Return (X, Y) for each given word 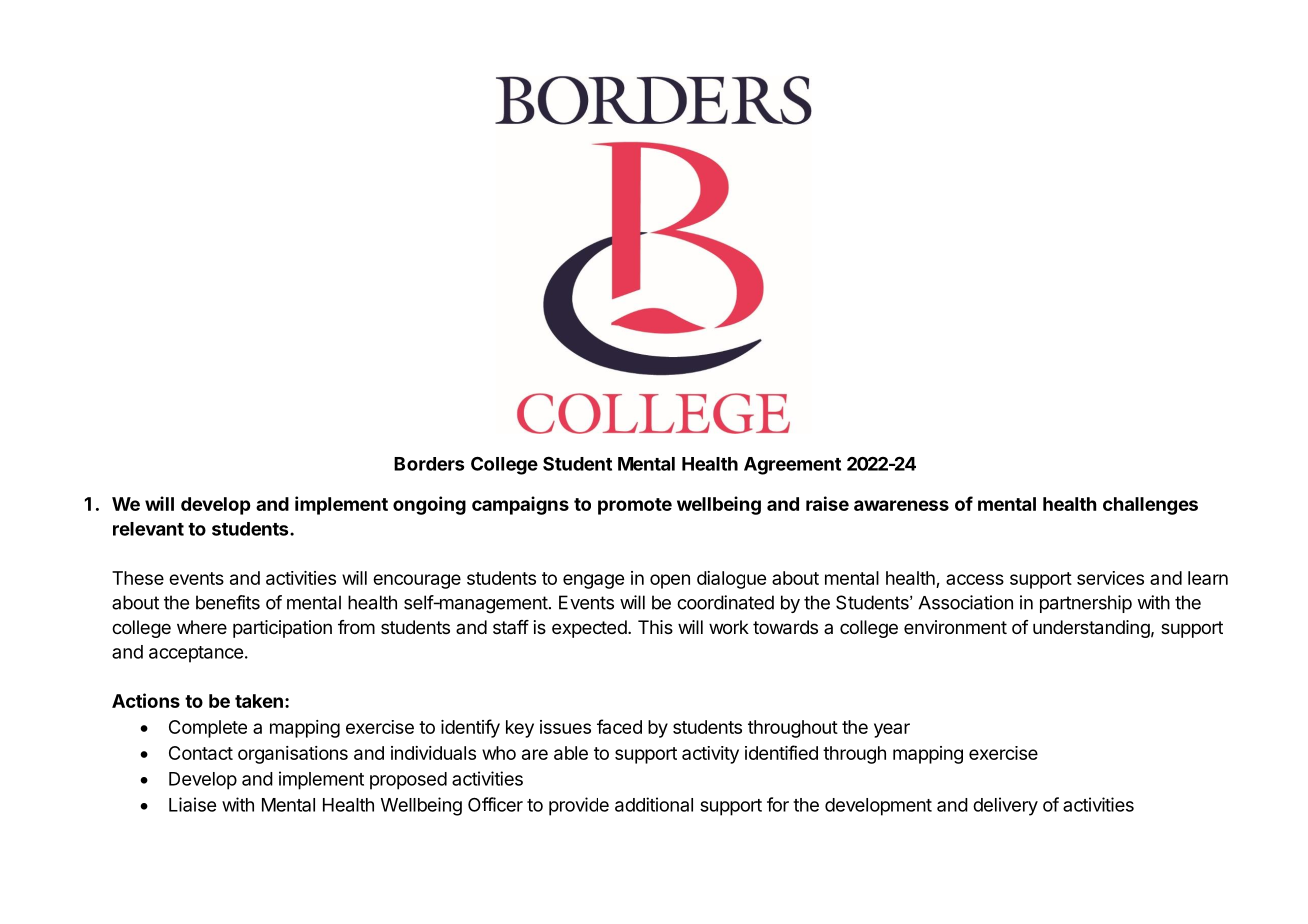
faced (619, 726)
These (138, 578)
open (670, 581)
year (892, 730)
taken (259, 701)
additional (654, 804)
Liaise (192, 804)
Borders (429, 464)
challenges (1150, 506)
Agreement (792, 466)
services (1110, 578)
